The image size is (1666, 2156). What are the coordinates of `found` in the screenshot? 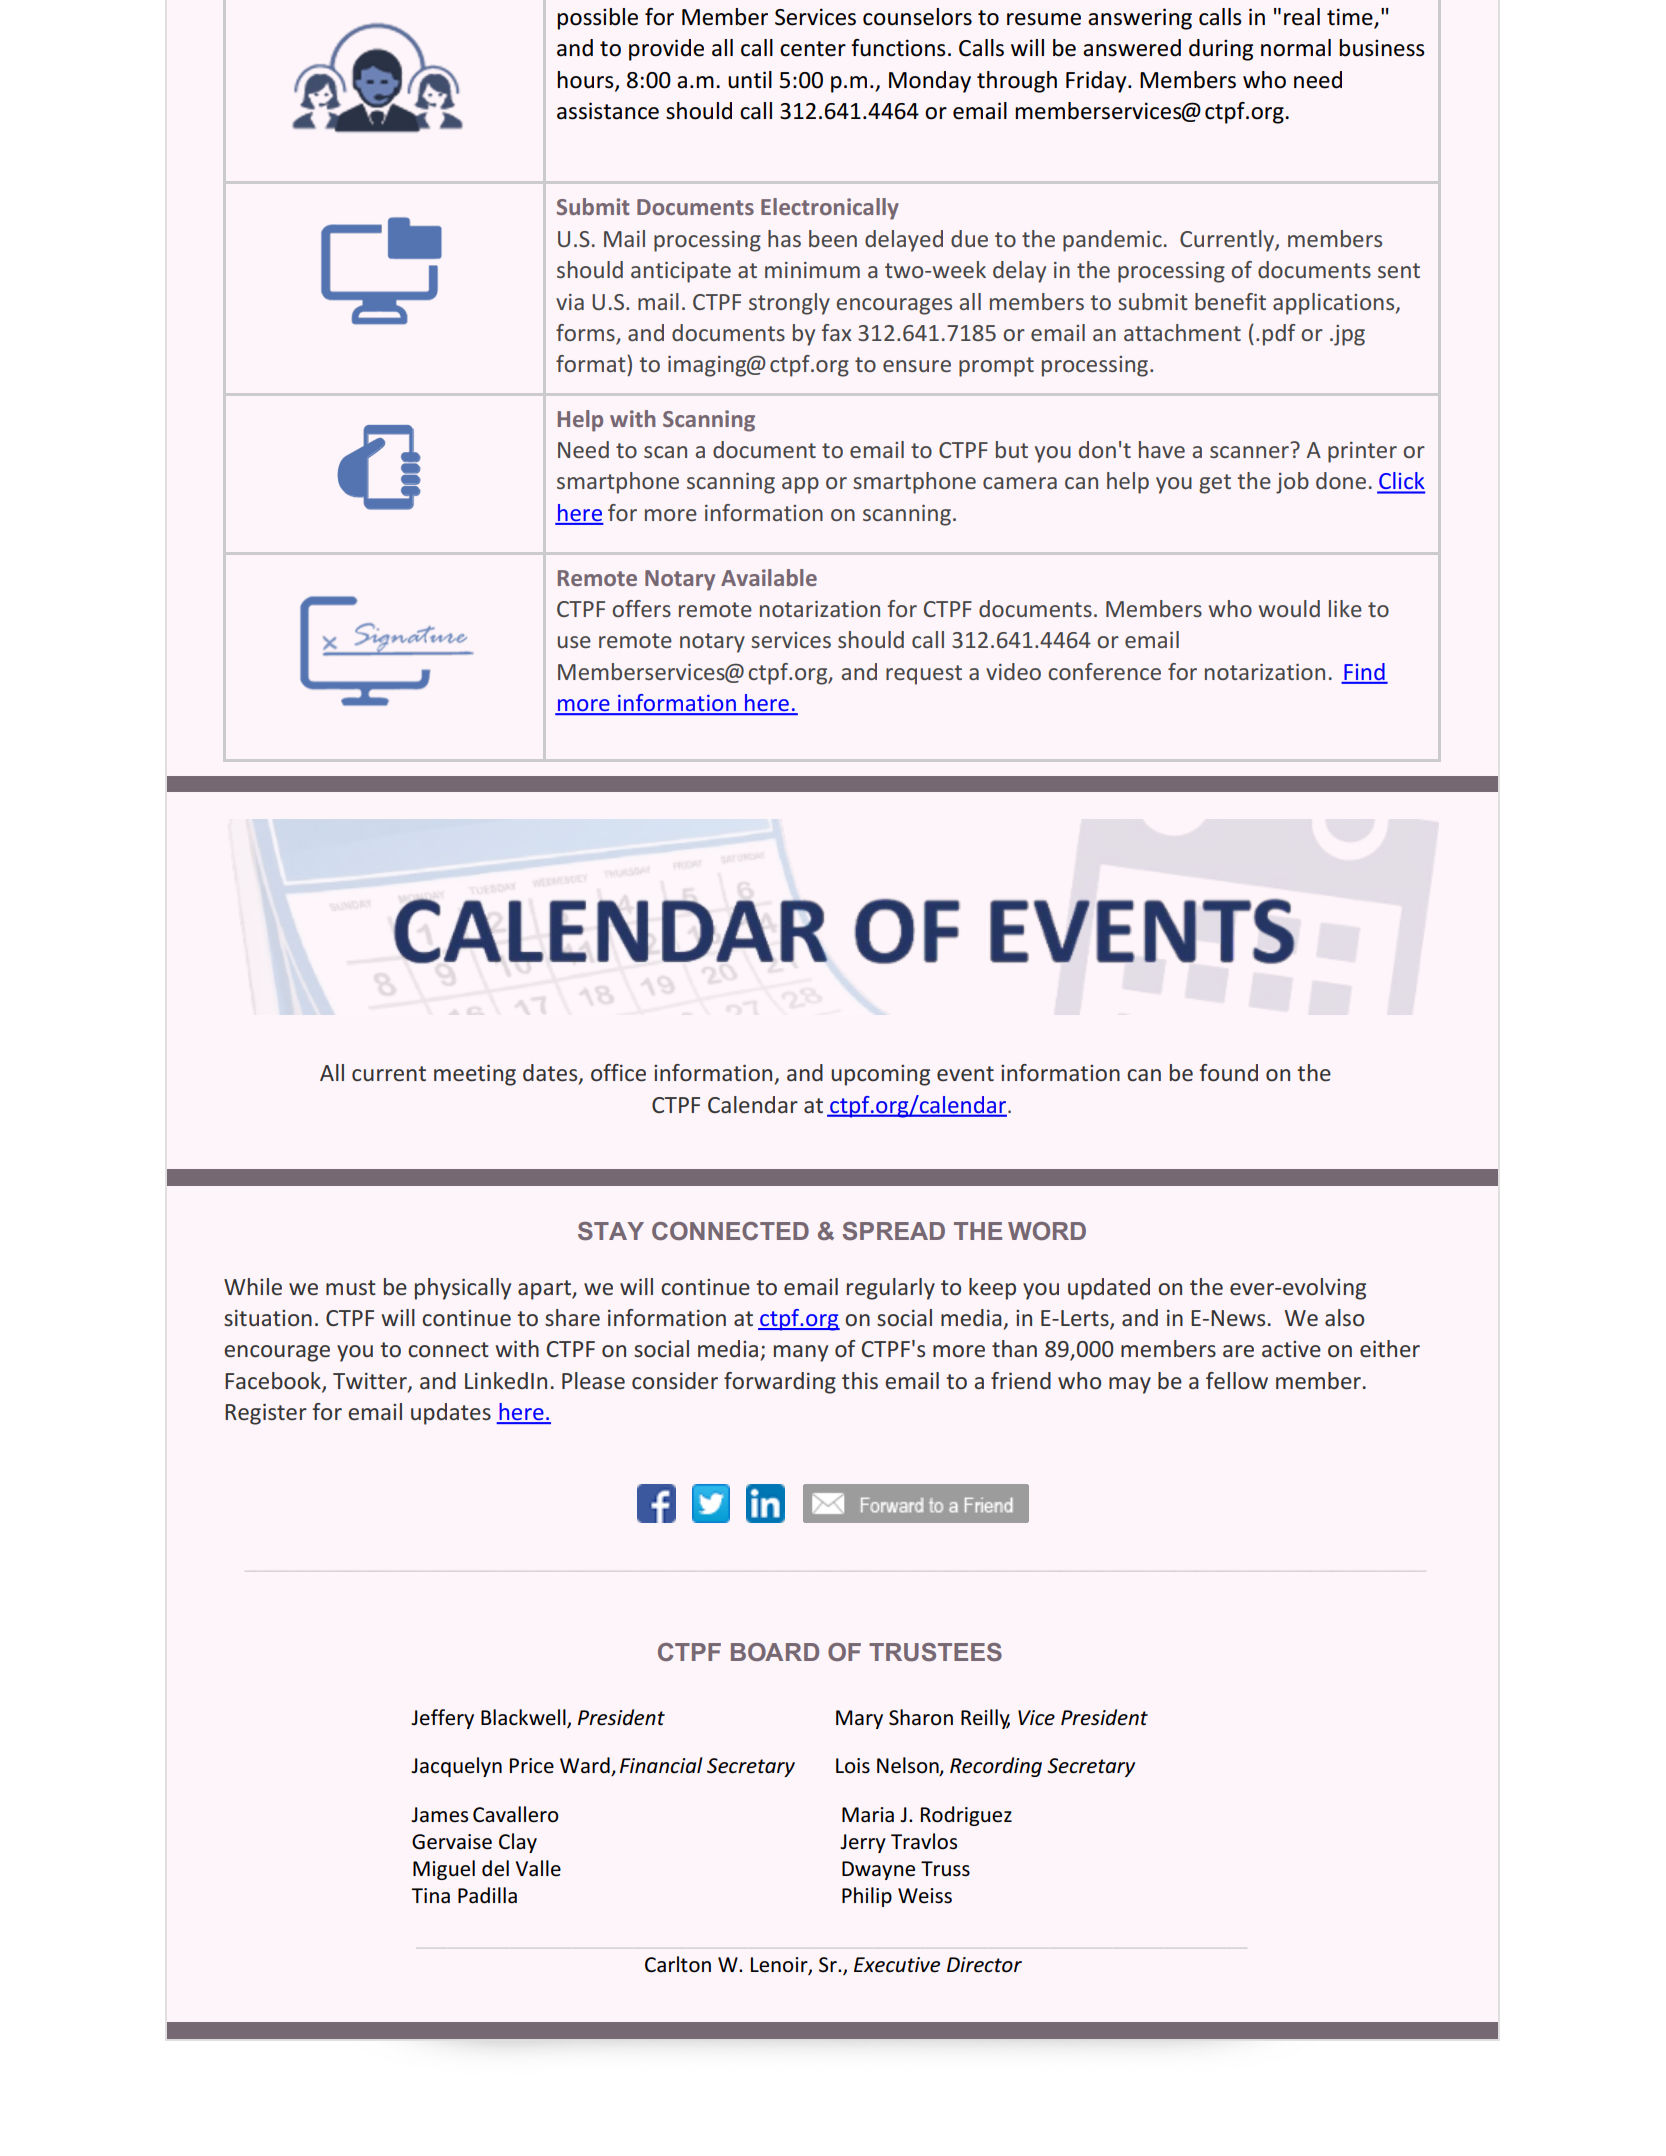 It's located at (1228, 1073).
